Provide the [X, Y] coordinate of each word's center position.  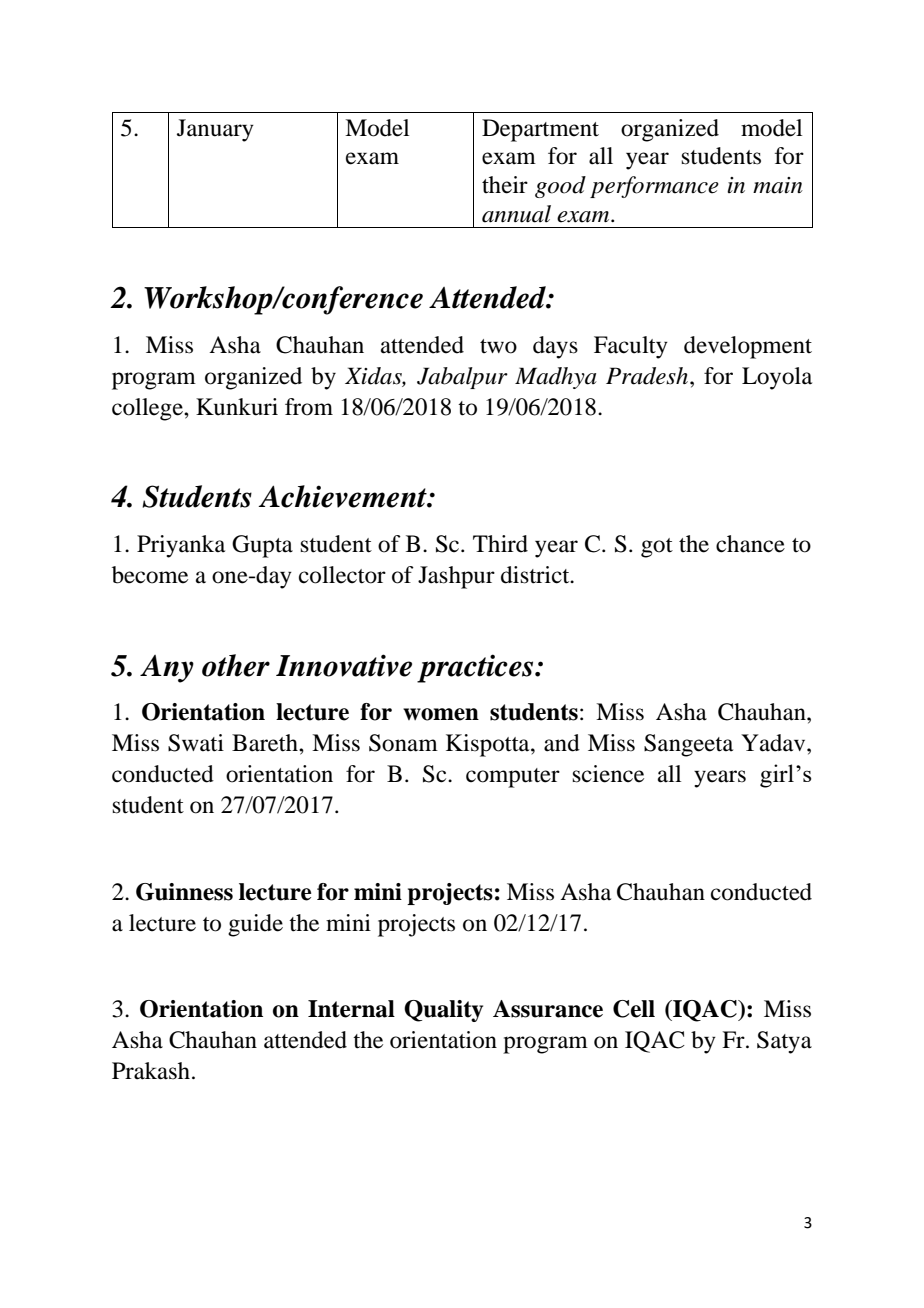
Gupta [262, 546]
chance [750, 544]
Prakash [151, 1071]
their [505, 185]
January [215, 130]
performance [654, 187]
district [536, 575]
